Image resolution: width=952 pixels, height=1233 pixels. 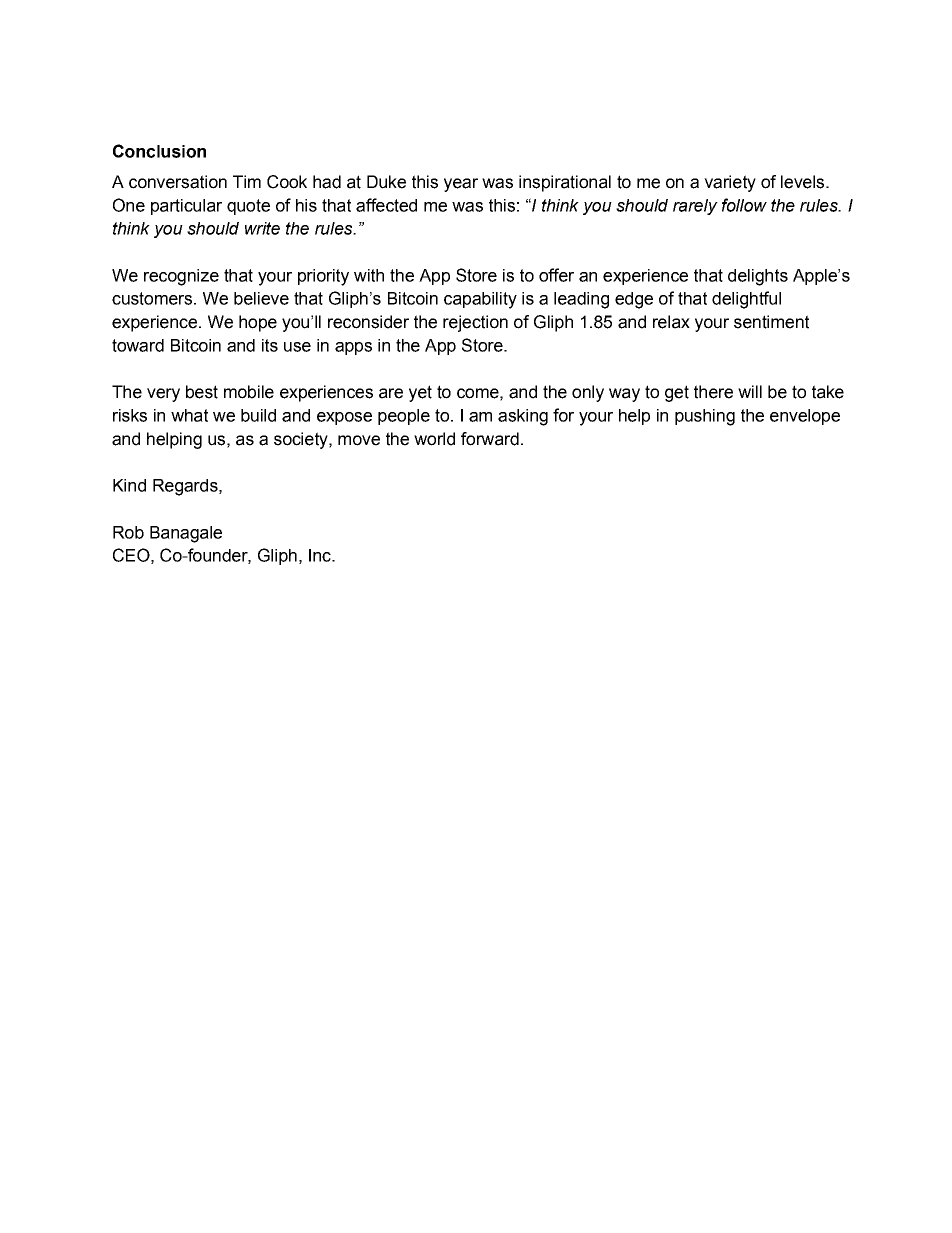 What do you see at coordinates (758, 277) in the page?
I see `delights` at bounding box center [758, 277].
